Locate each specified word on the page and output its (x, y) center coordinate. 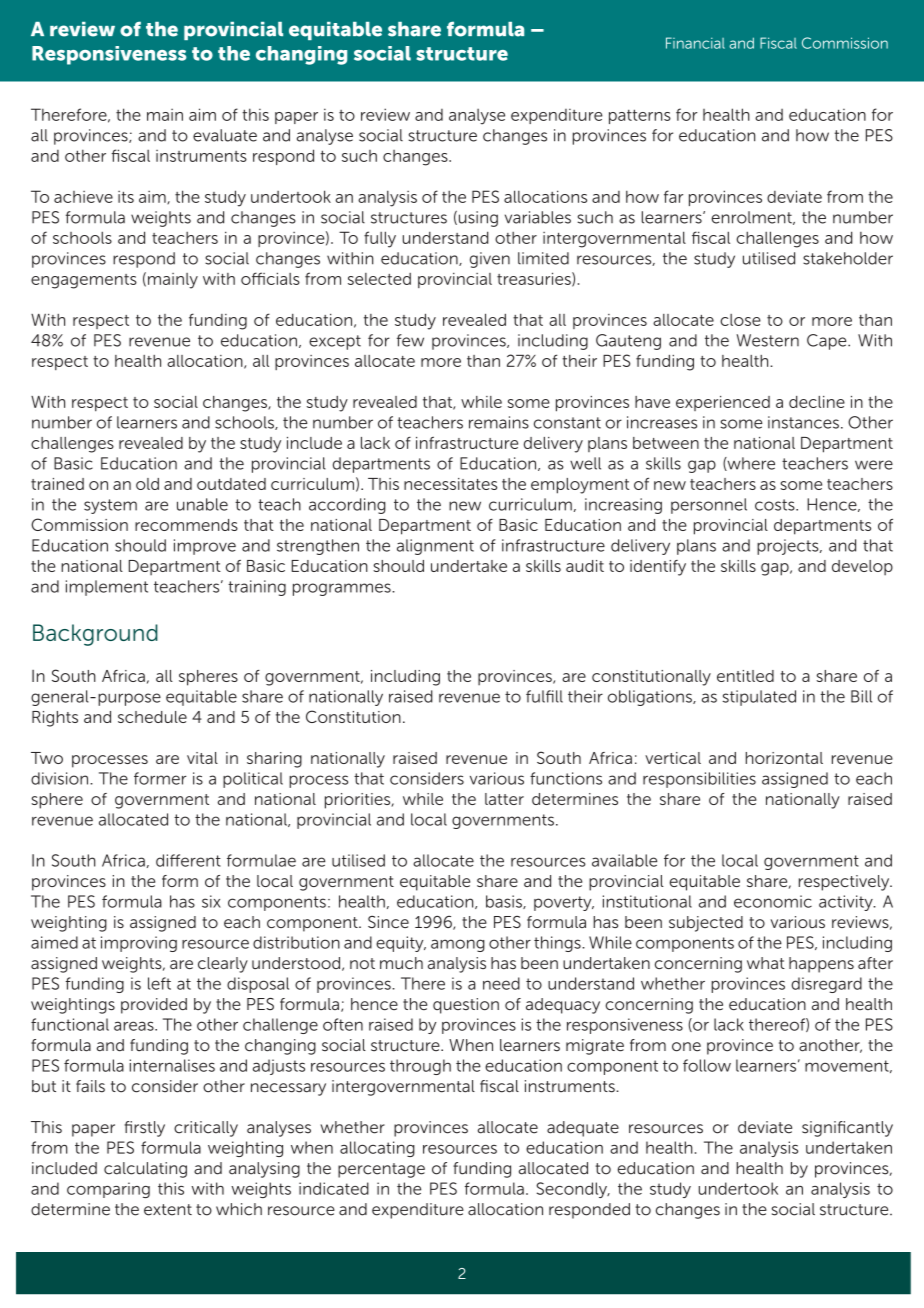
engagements (84, 281)
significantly (847, 1129)
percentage (381, 1170)
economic (773, 901)
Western (767, 340)
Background (95, 635)
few (410, 340)
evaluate (225, 135)
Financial (695, 43)
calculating (145, 1170)
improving (139, 944)
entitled (745, 676)
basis (505, 902)
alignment (435, 547)
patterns (640, 116)
